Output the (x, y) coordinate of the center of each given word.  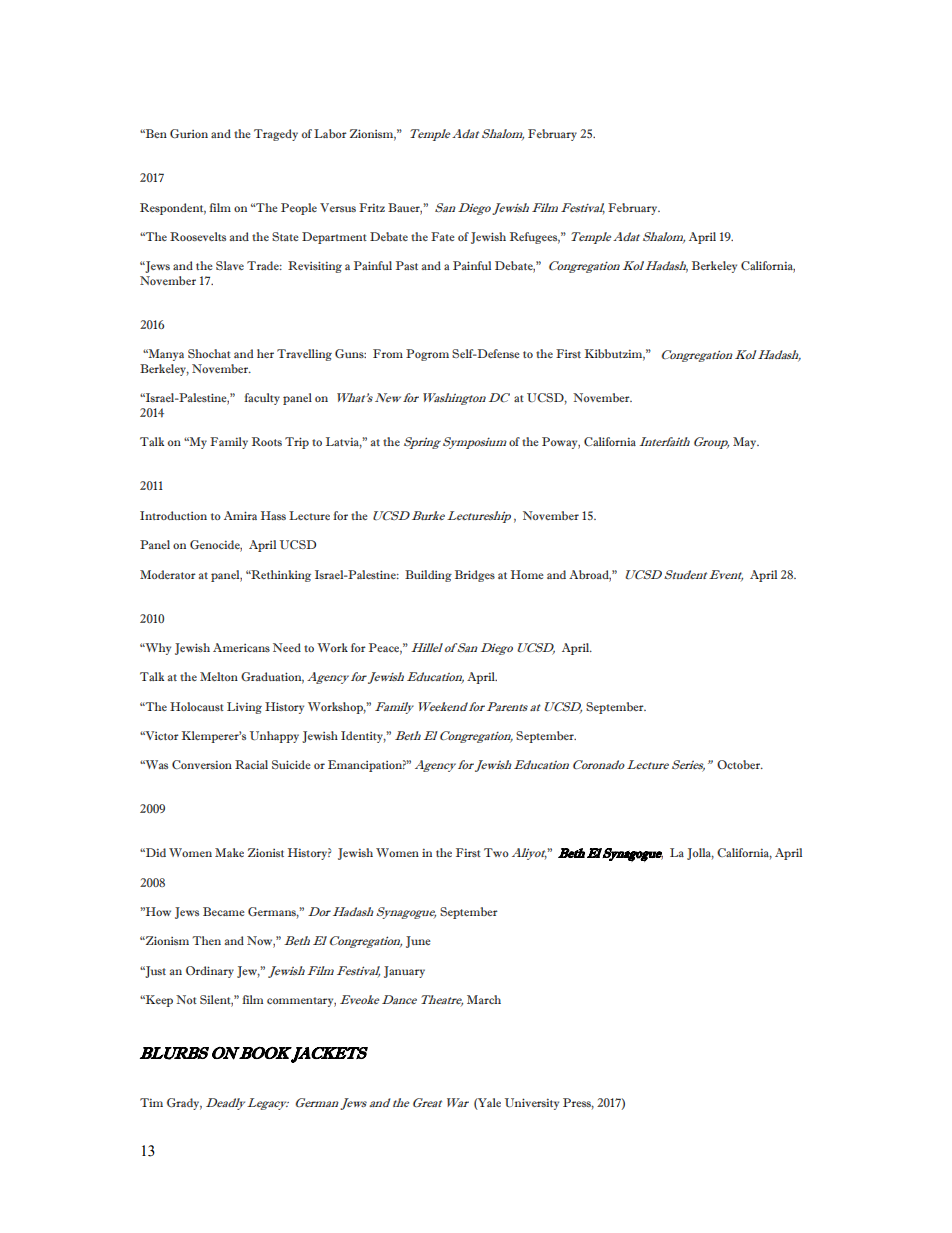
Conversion (202, 764)
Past (407, 265)
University (532, 1104)
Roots (267, 441)
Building (428, 576)
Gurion (189, 133)
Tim (151, 1102)
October (740, 764)
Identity (363, 737)
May (746, 443)
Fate (443, 236)
